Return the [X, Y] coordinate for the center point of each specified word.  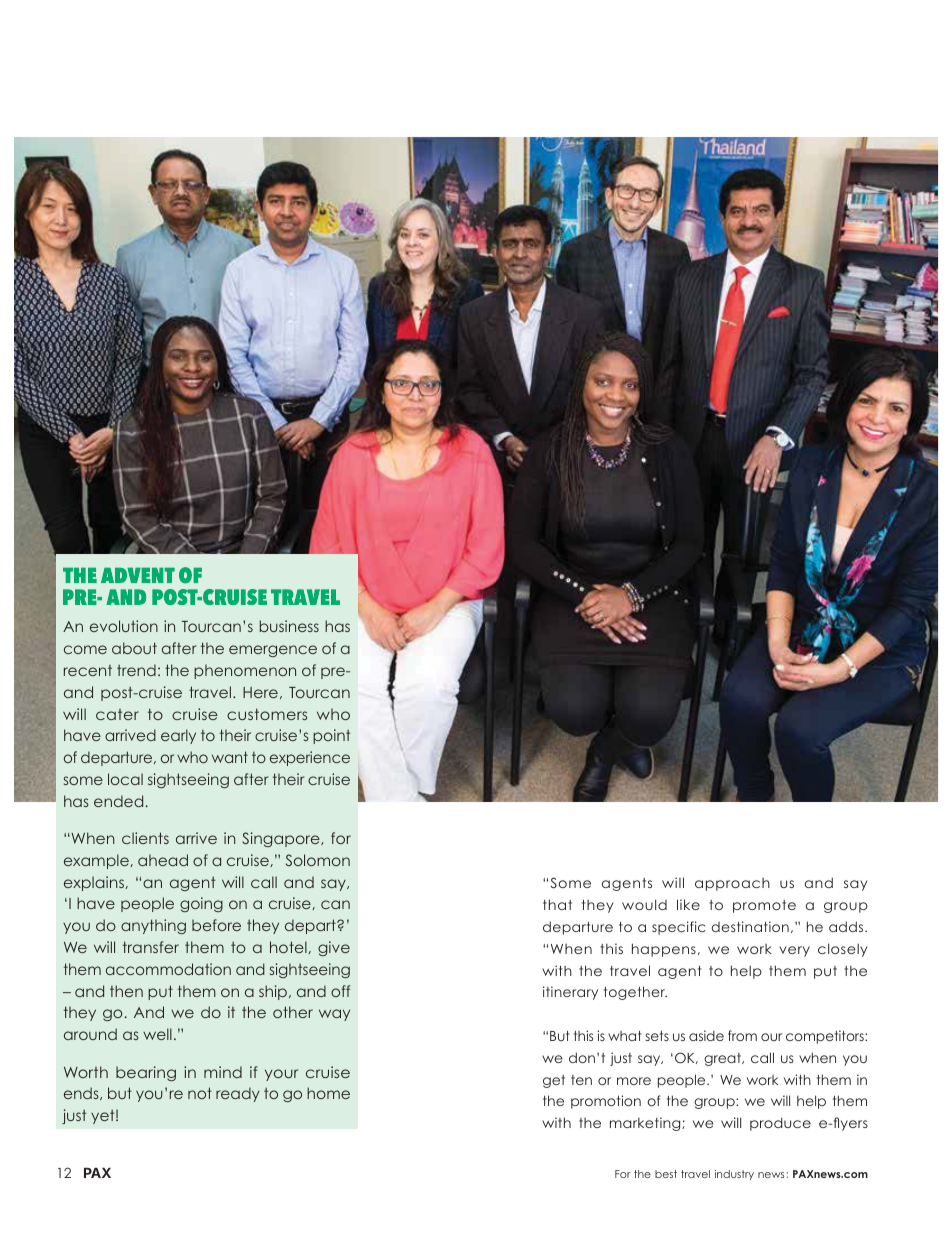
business [289, 626]
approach [732, 884]
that [557, 904]
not [200, 1093]
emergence [273, 651]
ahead [163, 860]
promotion [606, 1102]
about [134, 648]
